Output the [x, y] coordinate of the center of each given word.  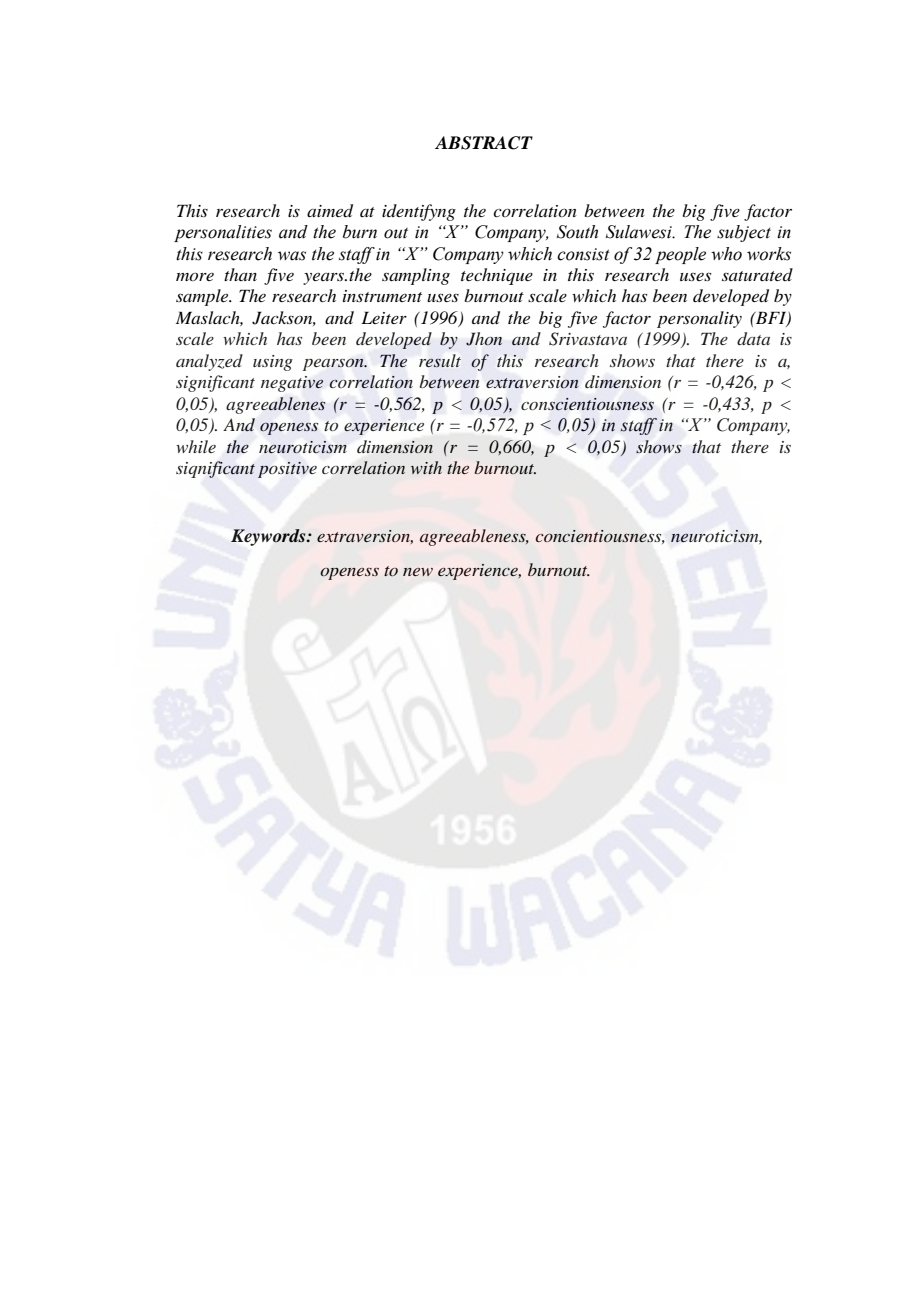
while [196, 446]
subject [744, 233]
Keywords [269, 537]
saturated [757, 274]
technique [497, 276]
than [240, 274]
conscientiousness [587, 404]
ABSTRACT [484, 143]
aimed [330, 211]
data [753, 338]
